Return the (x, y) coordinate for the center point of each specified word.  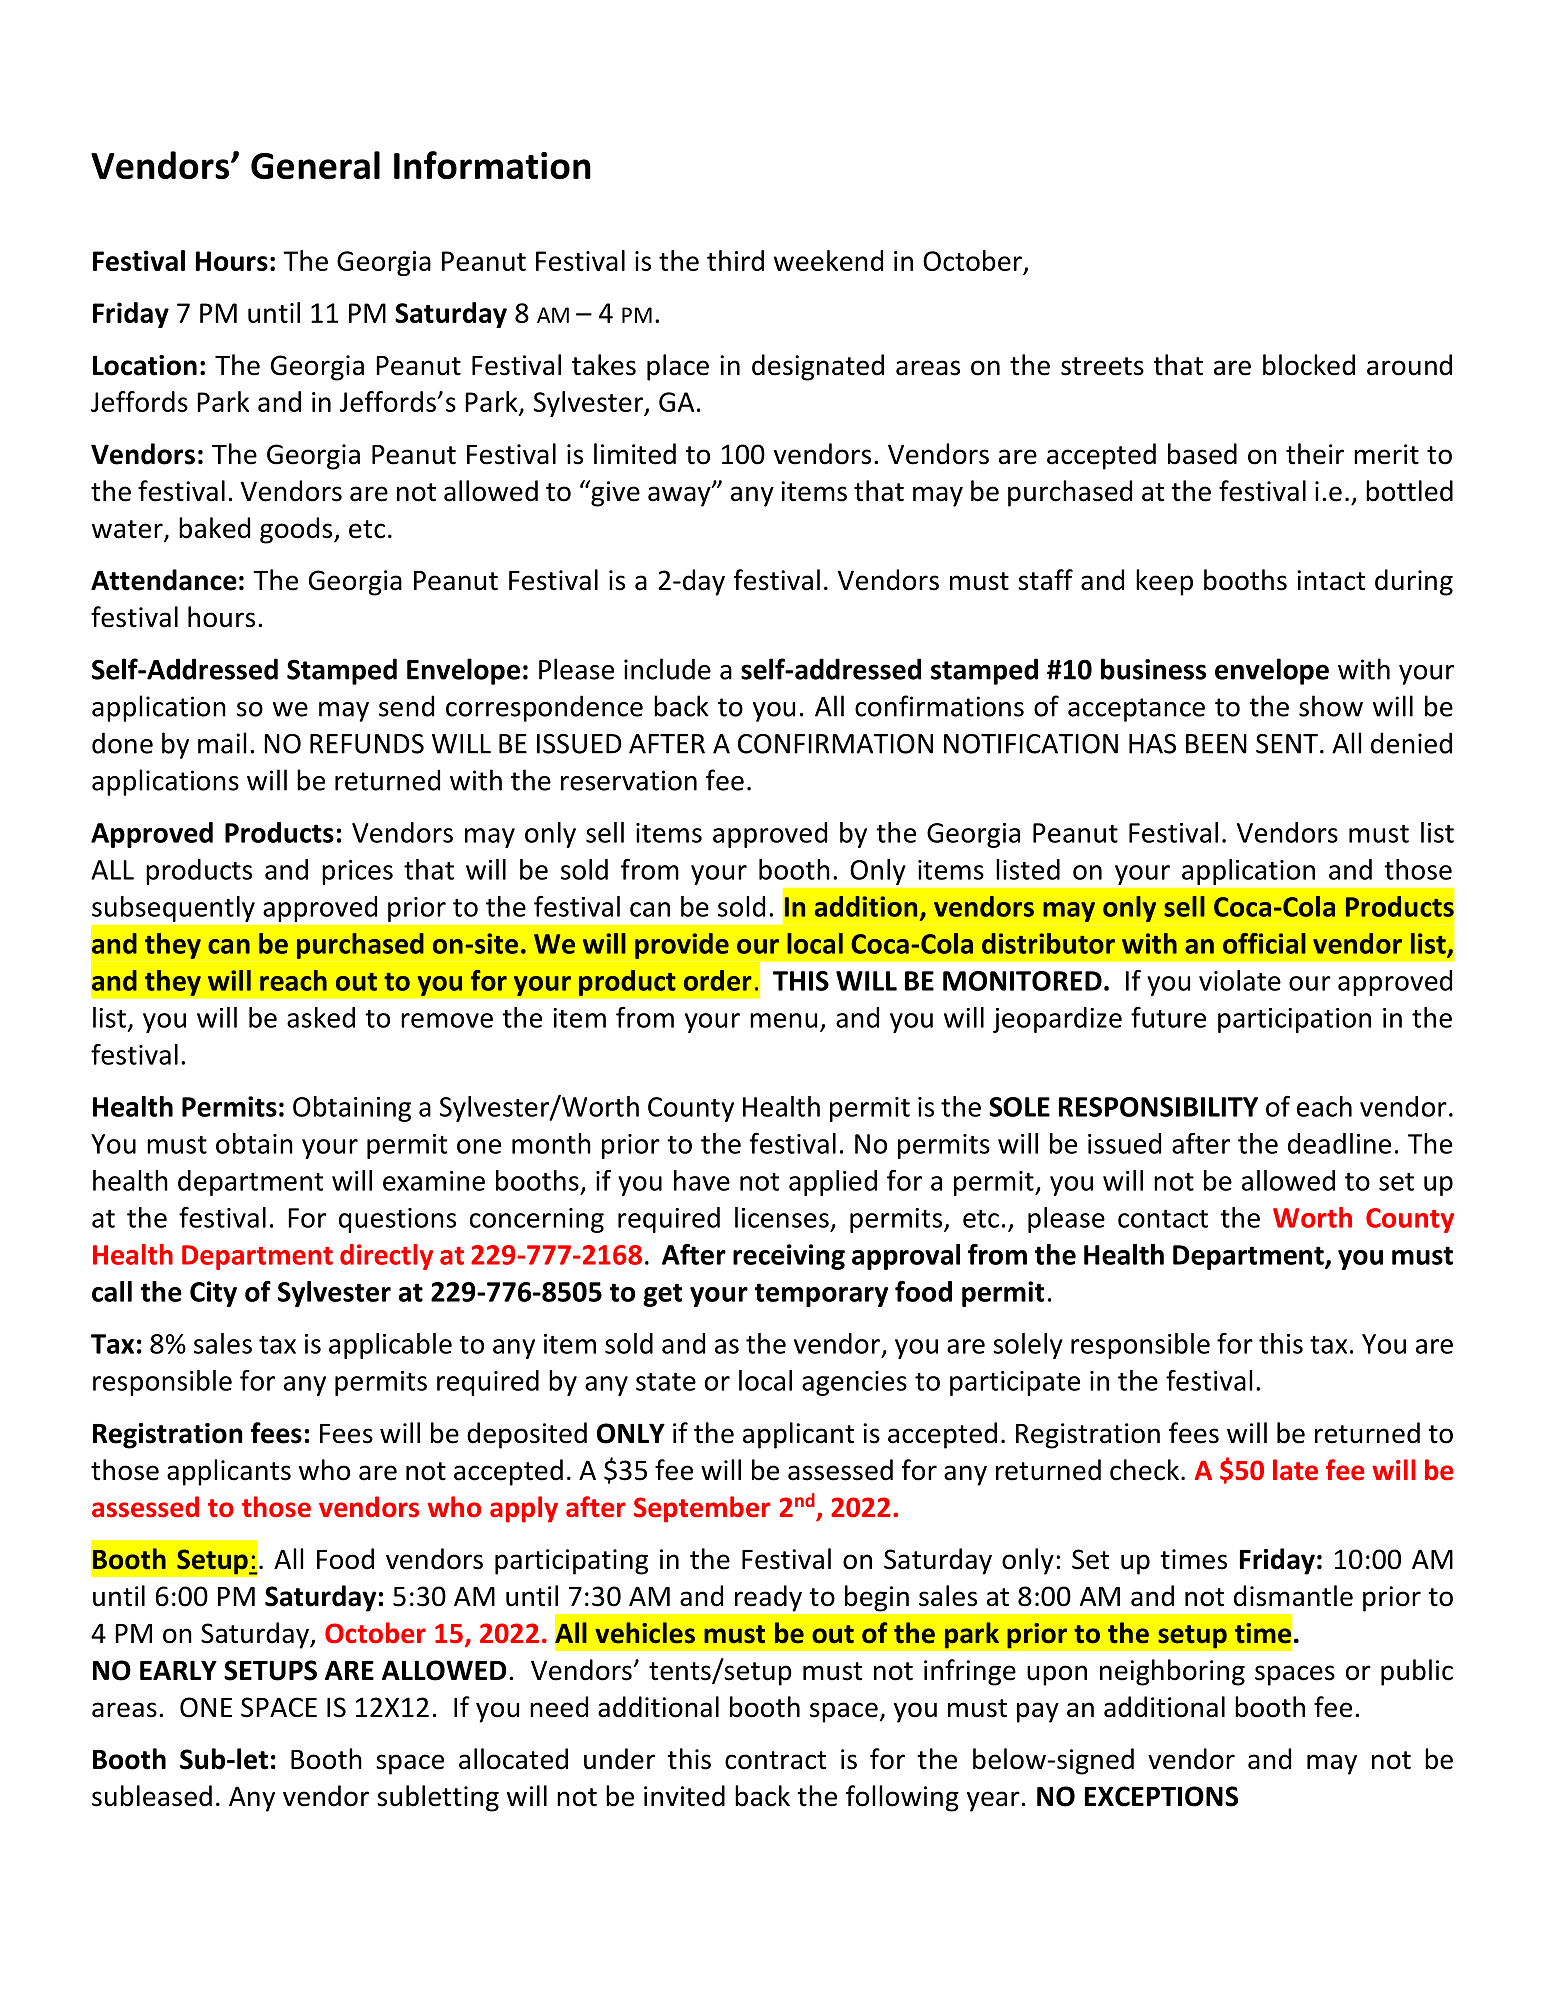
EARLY (178, 1670)
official (1264, 943)
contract (775, 1760)
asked (321, 1017)
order (718, 980)
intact (1331, 580)
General (315, 165)
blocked (1309, 365)
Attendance (164, 580)
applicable (390, 1346)
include (667, 669)
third (735, 260)
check (1144, 1470)
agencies (854, 1383)
